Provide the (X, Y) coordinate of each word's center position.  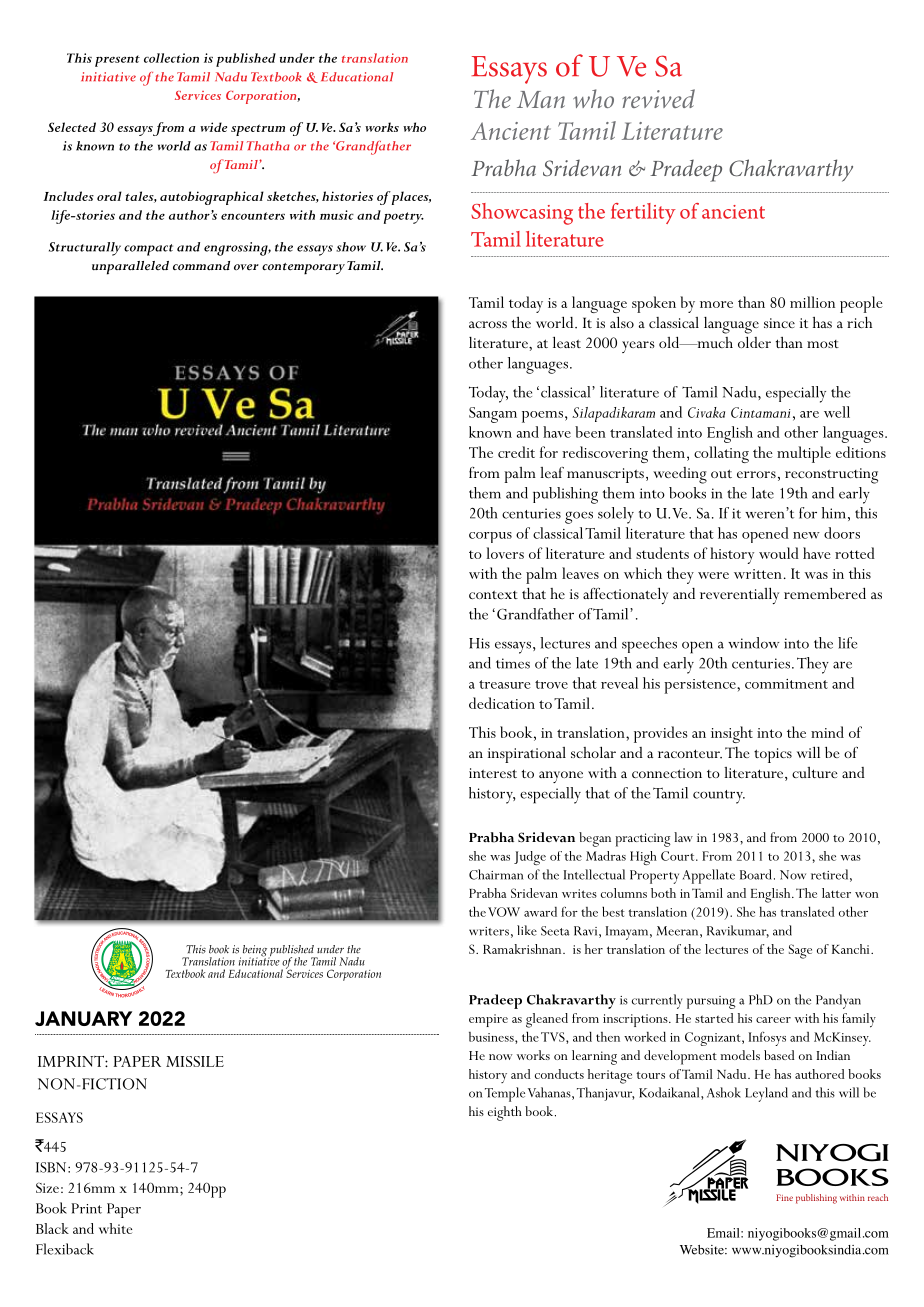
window (753, 643)
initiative (108, 77)
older (754, 342)
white (115, 1228)
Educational (357, 77)
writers (489, 931)
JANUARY (83, 1018)
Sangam (493, 415)
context (493, 595)
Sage (800, 951)
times (513, 663)
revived (658, 98)
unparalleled (130, 268)
